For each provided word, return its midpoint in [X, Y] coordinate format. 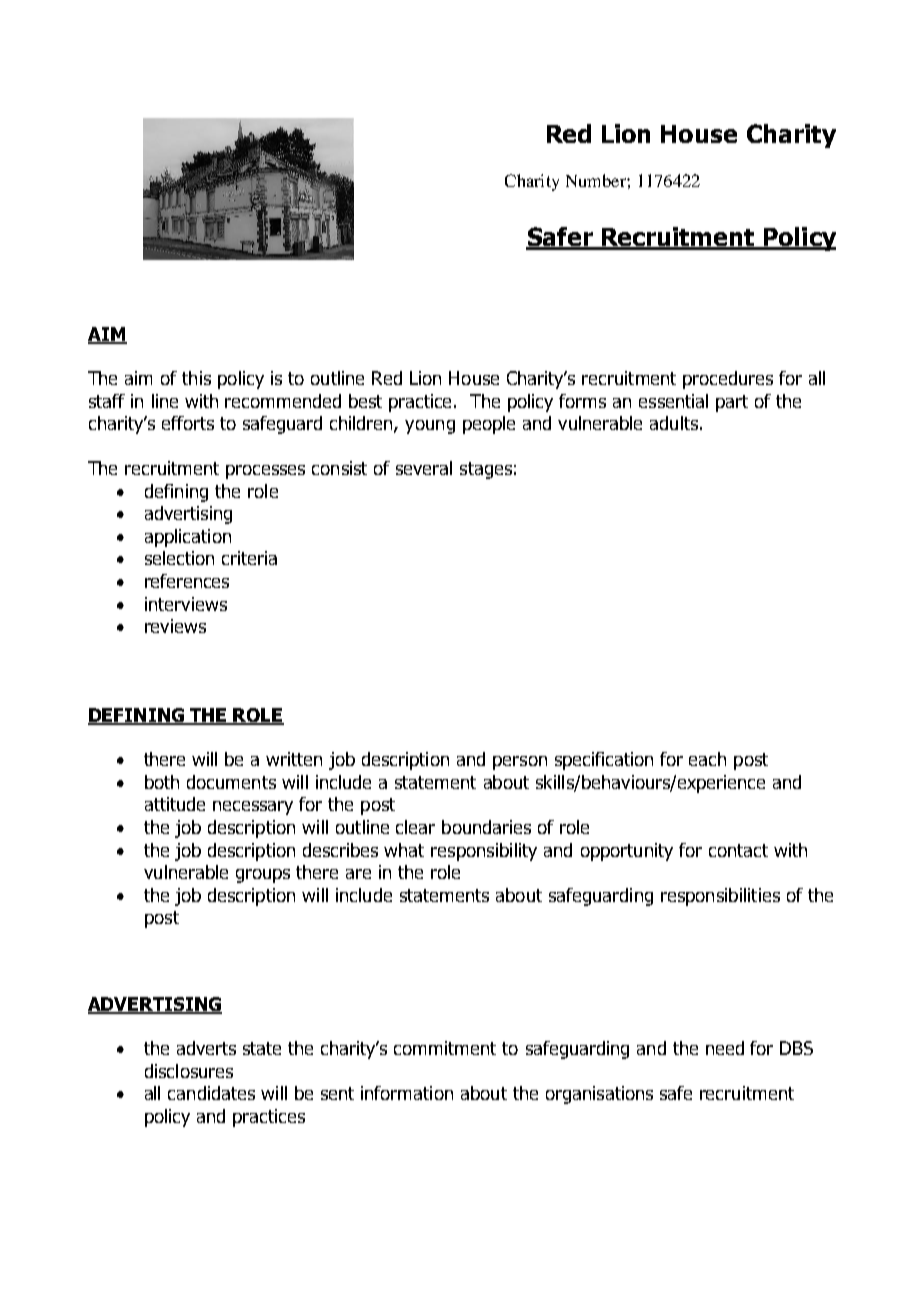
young [430, 427]
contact [738, 850]
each [707, 759]
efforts [188, 423]
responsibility [484, 852]
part [732, 403]
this [196, 378]
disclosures [189, 1071]
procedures [728, 380]
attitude [175, 804]
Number [597, 180]
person [520, 763]
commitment [445, 1048]
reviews [175, 626]
